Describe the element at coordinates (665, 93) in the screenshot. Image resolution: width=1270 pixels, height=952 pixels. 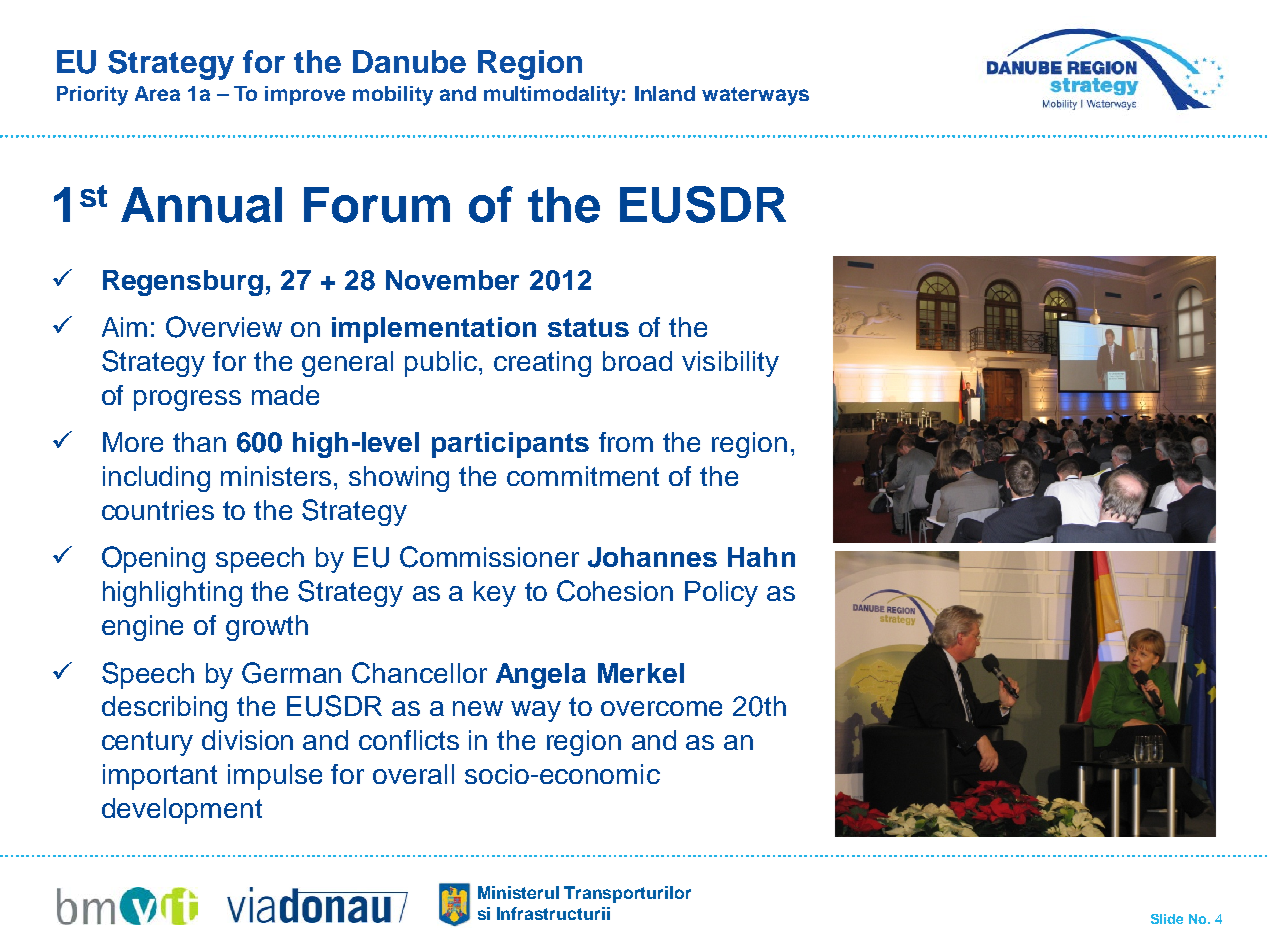
I see `Inland` at that location.
